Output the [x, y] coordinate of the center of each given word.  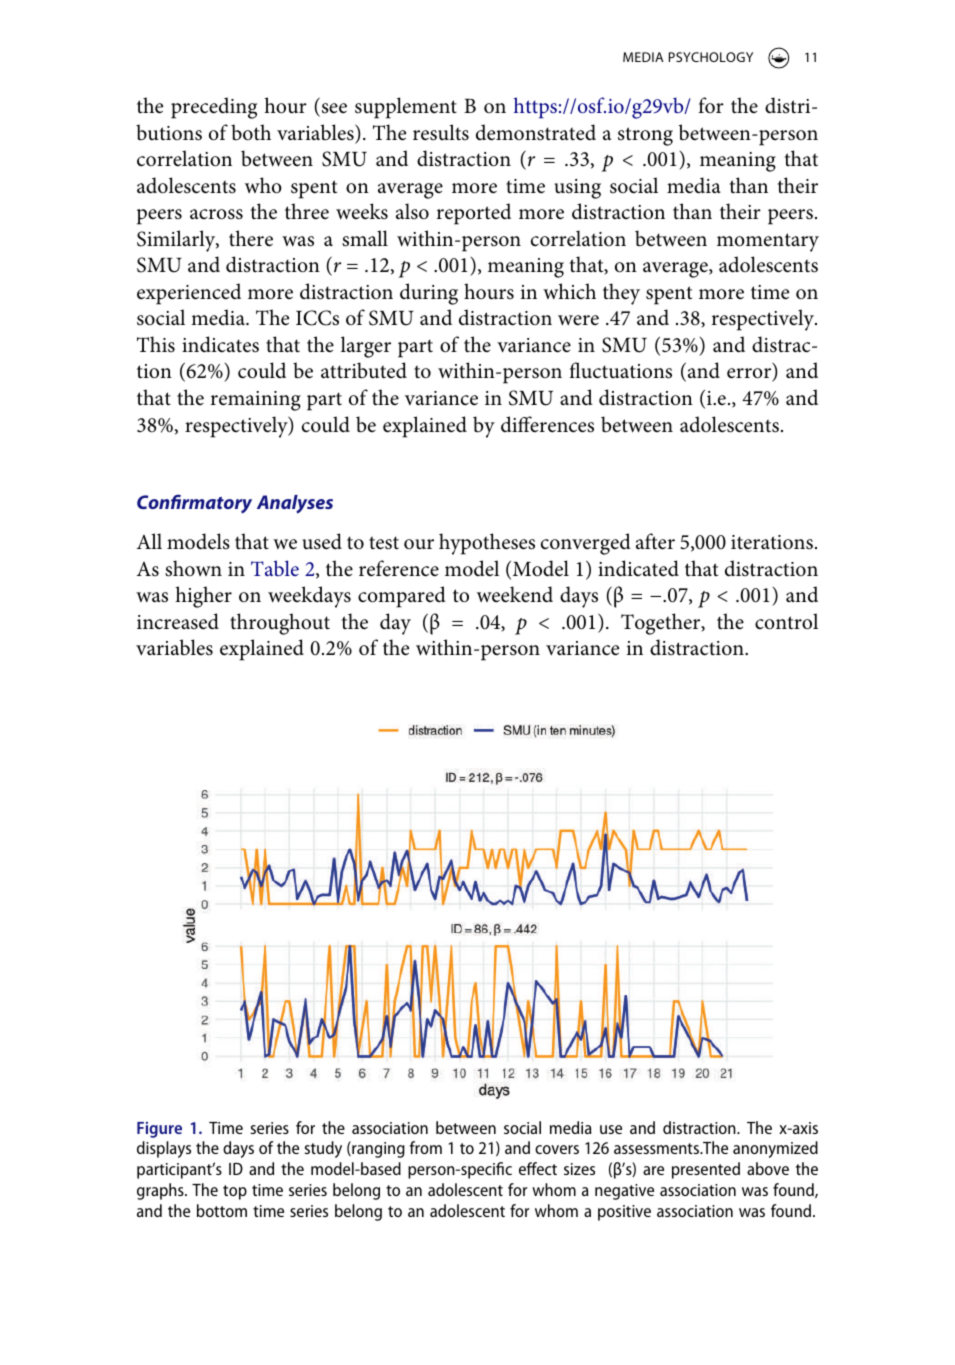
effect [538, 1168]
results [441, 132]
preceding [214, 108]
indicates [220, 344]
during [429, 294]
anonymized [775, 1149]
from [425, 1147]
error [750, 375]
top [235, 1192]
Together [662, 624]
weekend [515, 594]
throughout [280, 624]
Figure [159, 1130]
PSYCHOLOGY [711, 57]
